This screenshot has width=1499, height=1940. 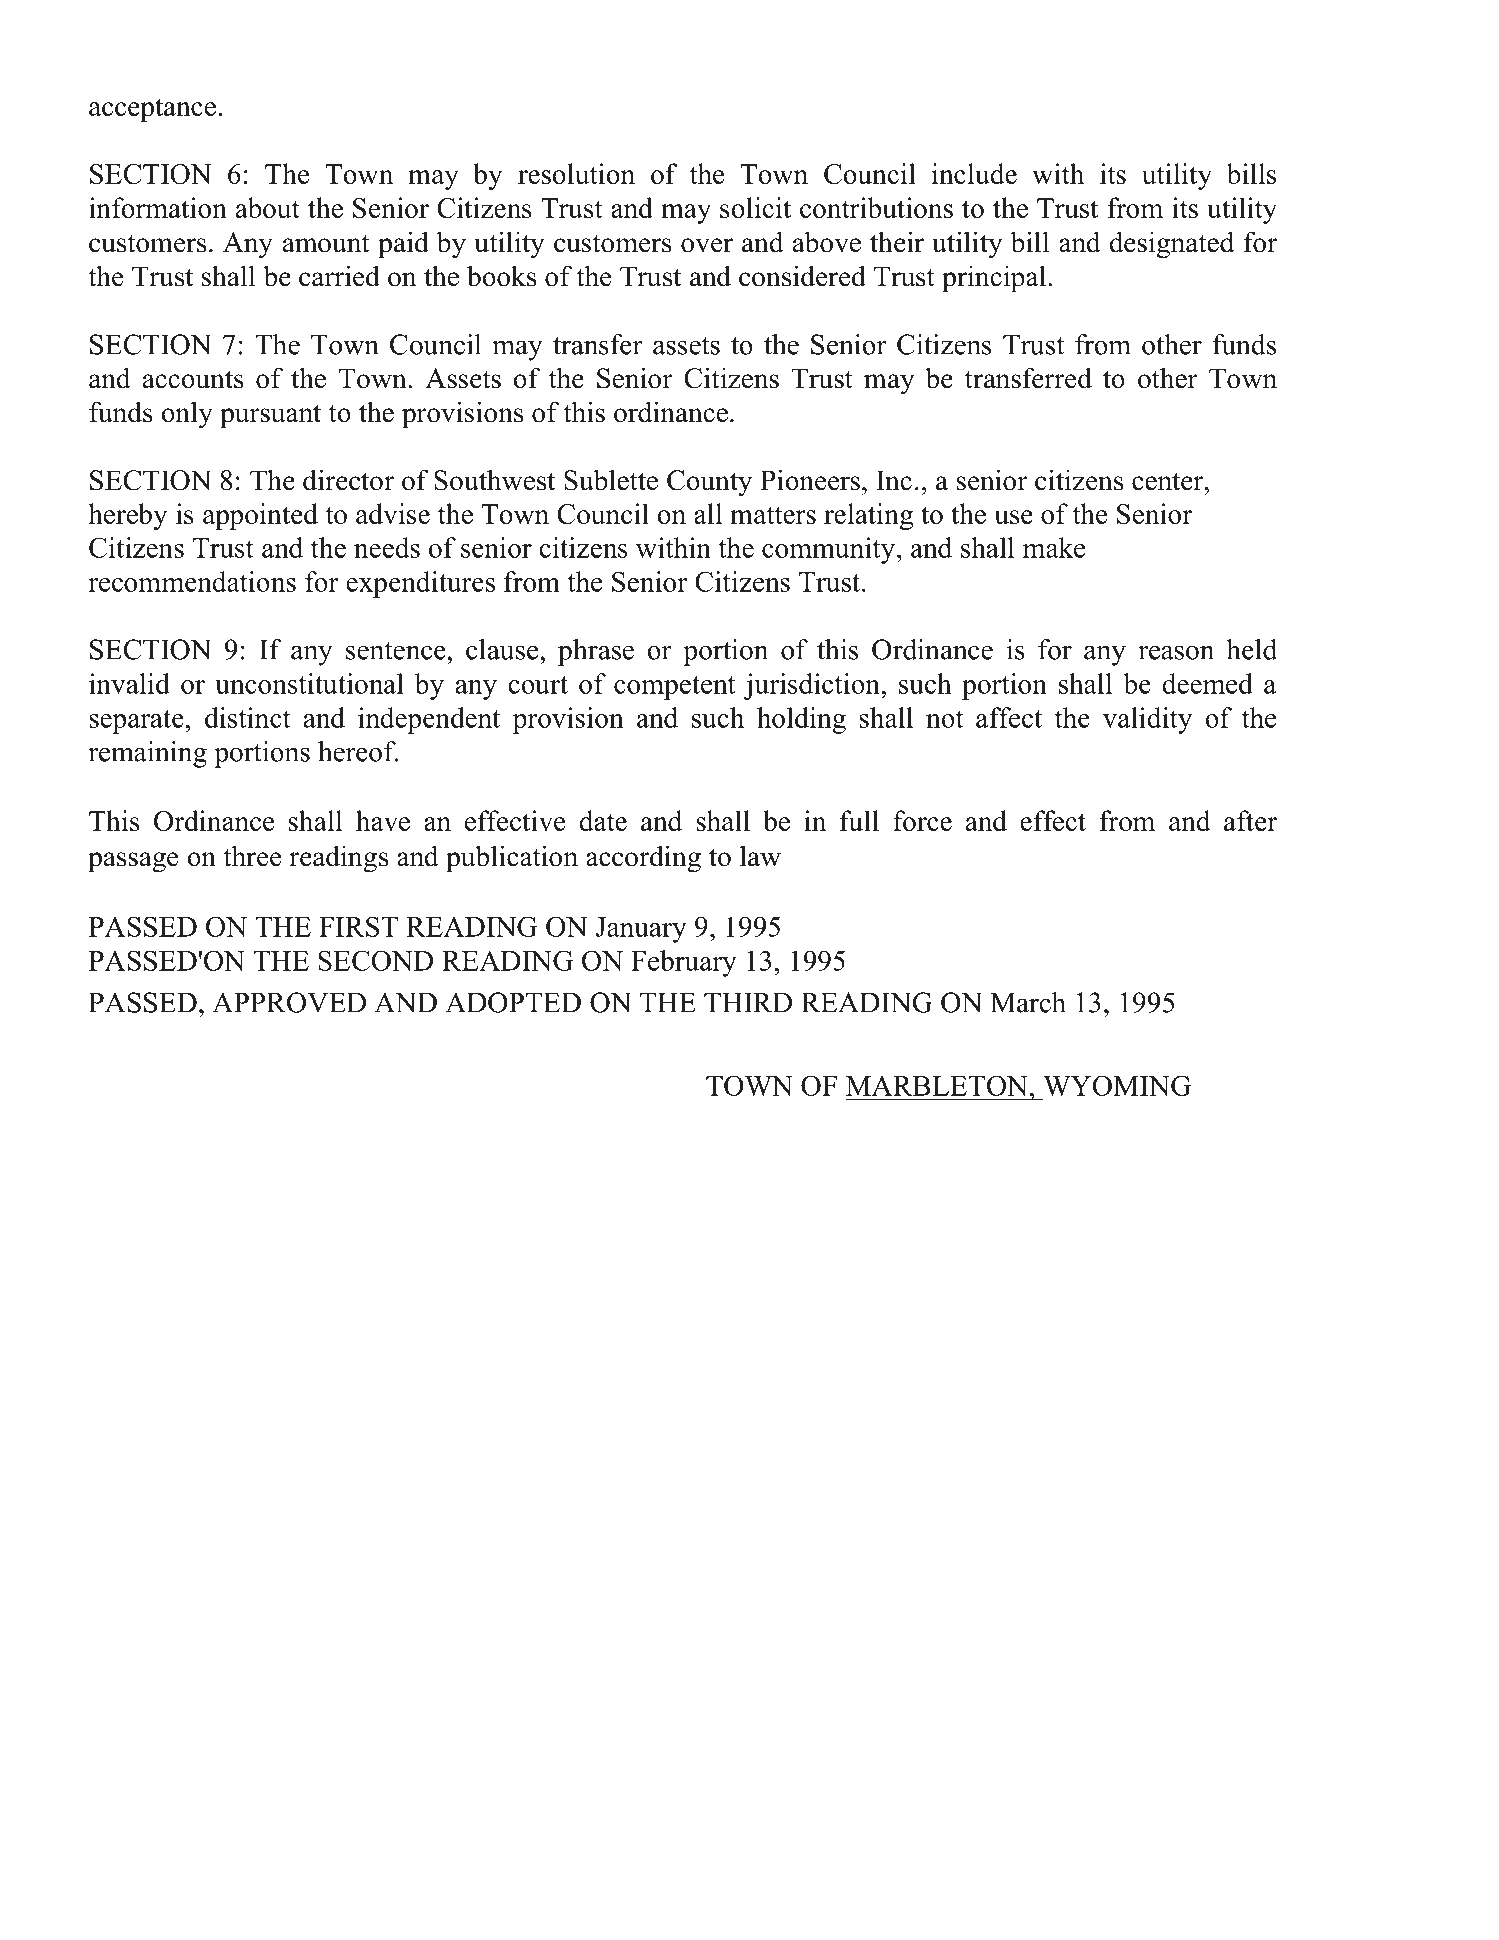 I want to click on make, so click(x=1054, y=547).
